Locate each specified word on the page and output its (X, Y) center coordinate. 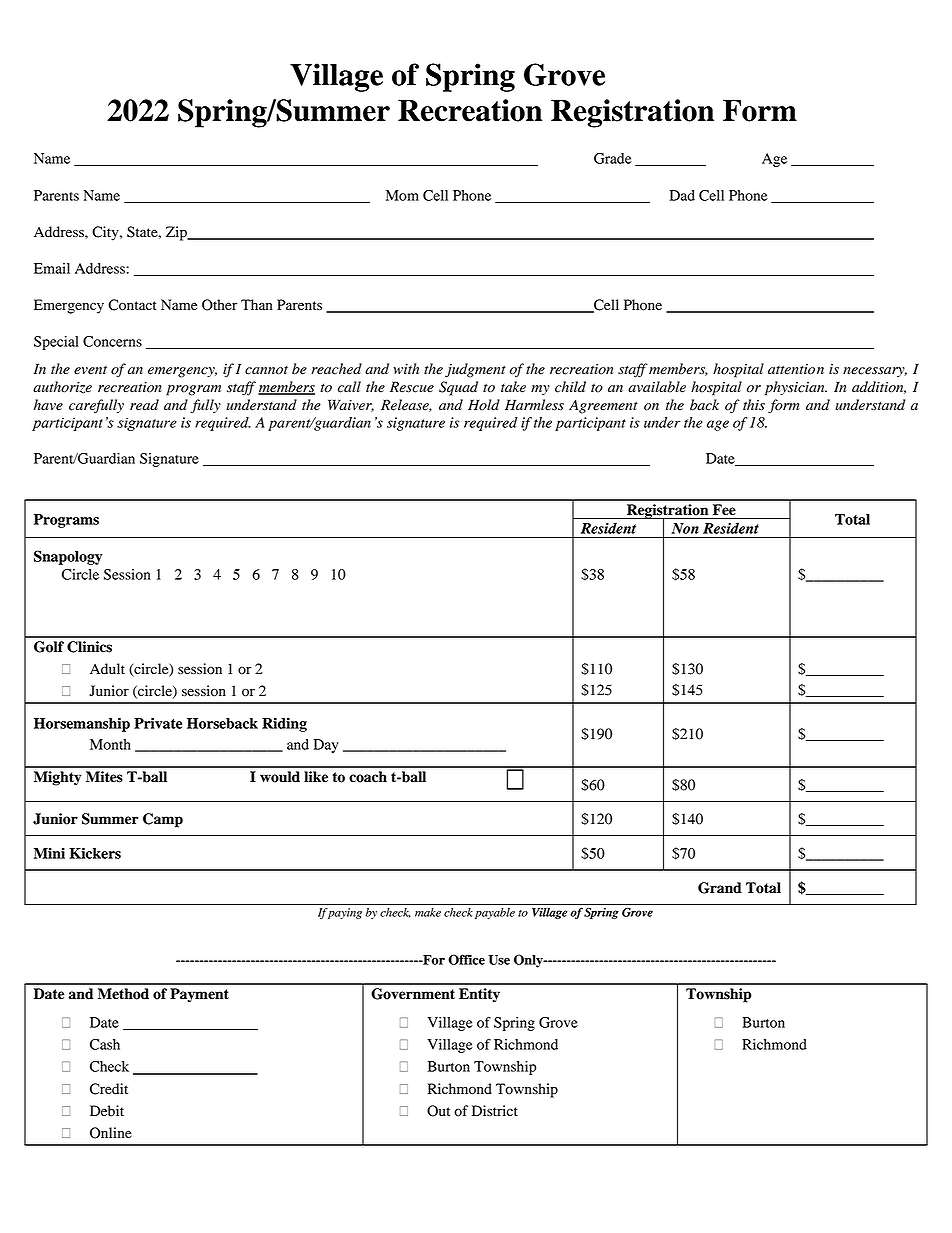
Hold (484, 405)
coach (368, 777)
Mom (402, 195)
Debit (107, 1111)
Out (438, 1111)
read (144, 405)
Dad (682, 195)
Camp (163, 820)
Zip (177, 233)
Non (685, 528)
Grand (720, 888)
